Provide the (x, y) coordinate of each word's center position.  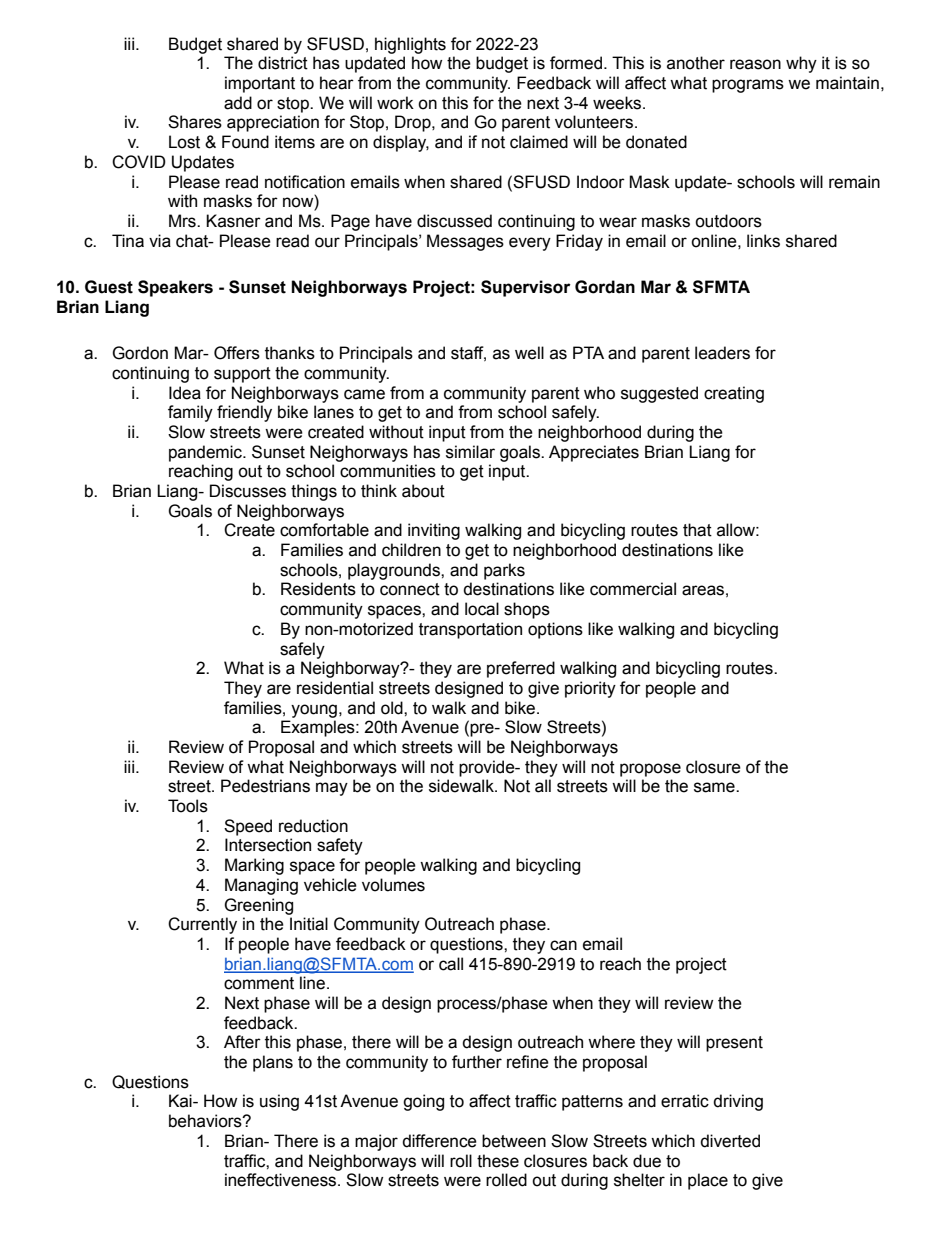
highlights (410, 45)
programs (748, 86)
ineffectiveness (282, 1180)
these (498, 1161)
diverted (730, 1141)
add (238, 103)
